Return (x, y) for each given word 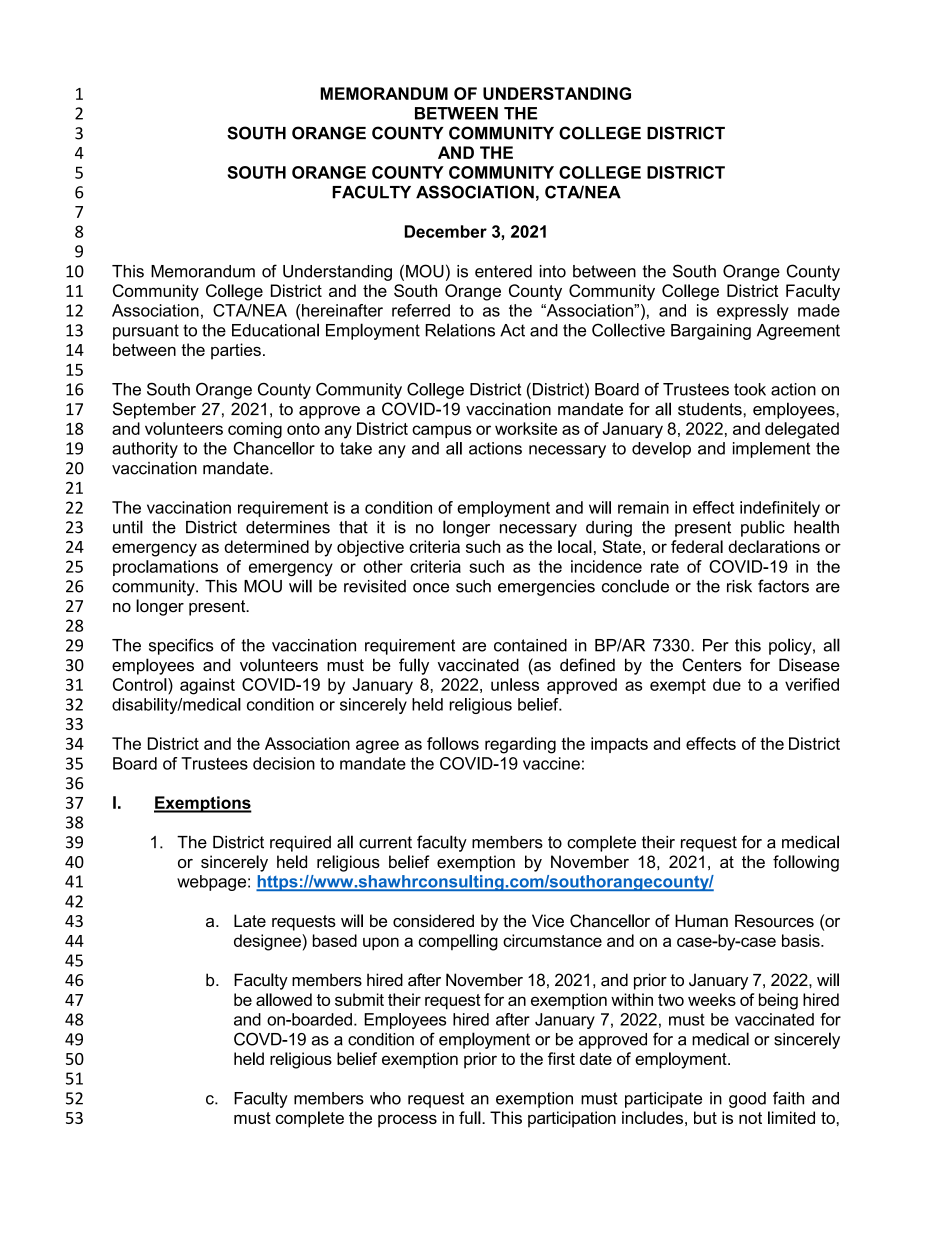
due (727, 684)
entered (503, 271)
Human (701, 920)
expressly (753, 312)
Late (250, 920)
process (407, 1121)
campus (442, 431)
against (207, 686)
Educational (275, 330)
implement (771, 450)
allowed (284, 999)
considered (433, 920)
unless (515, 684)
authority (145, 450)
